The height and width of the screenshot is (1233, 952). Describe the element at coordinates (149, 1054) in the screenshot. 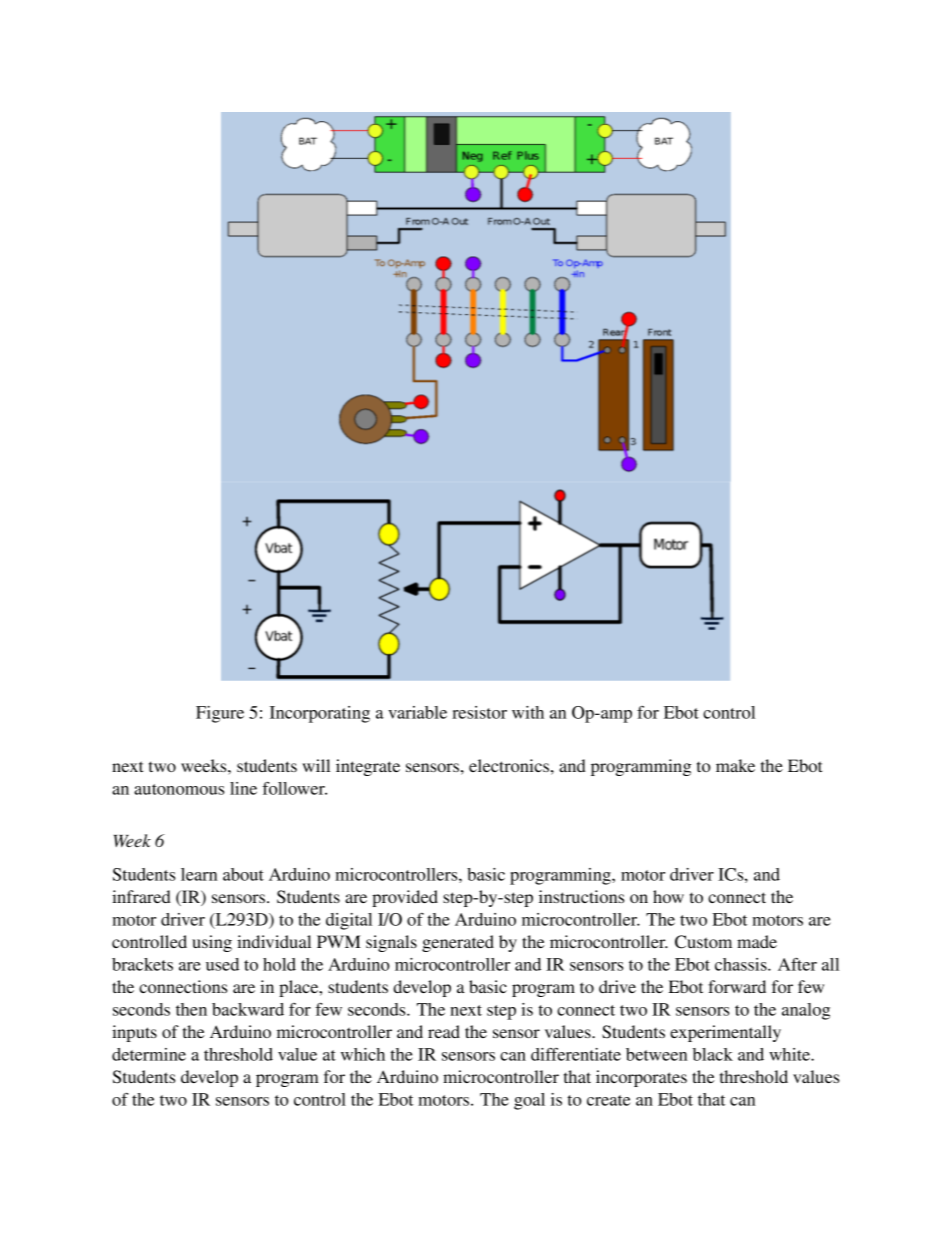

I see `determine` at that location.
